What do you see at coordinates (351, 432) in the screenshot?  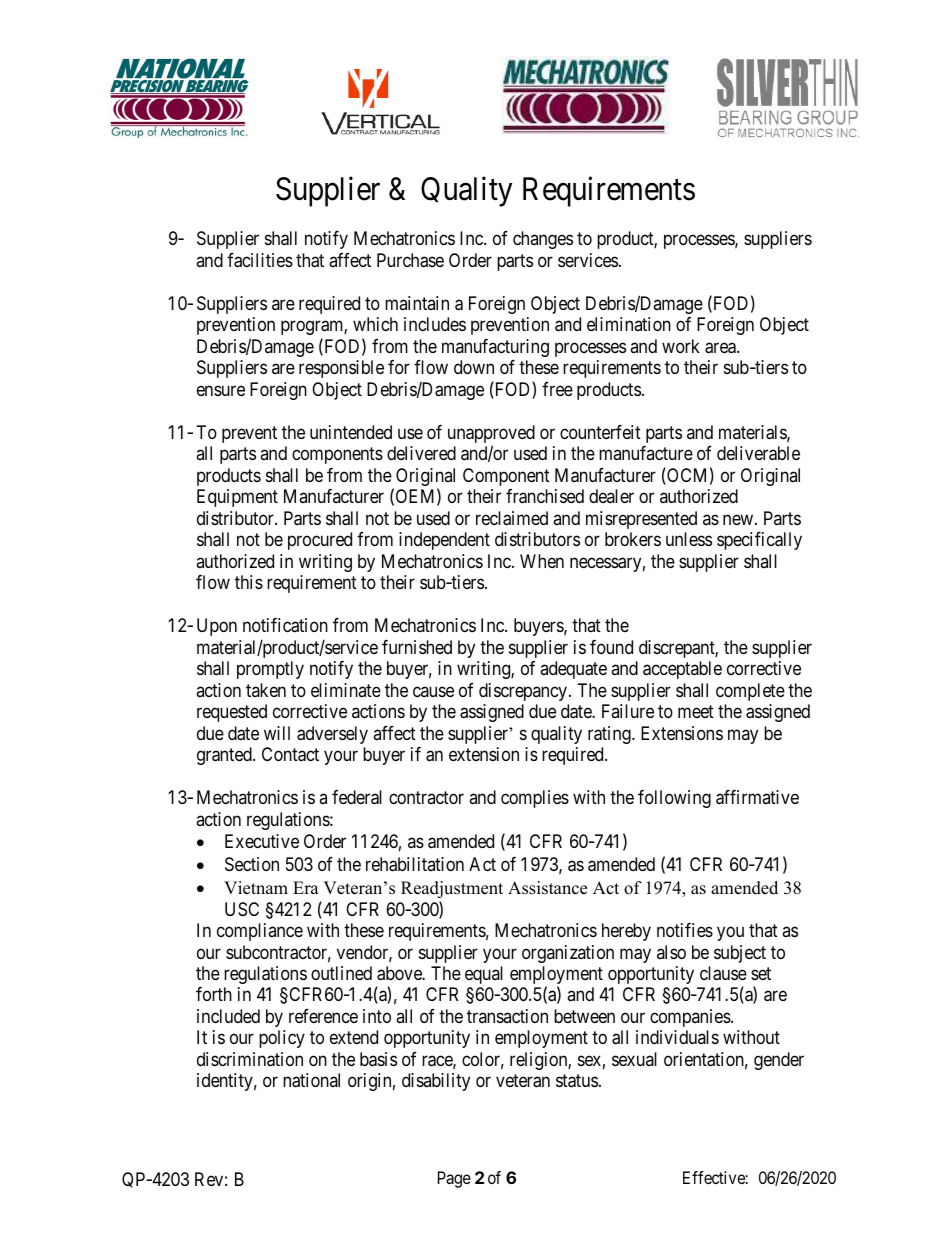 I see `unintended` at bounding box center [351, 432].
